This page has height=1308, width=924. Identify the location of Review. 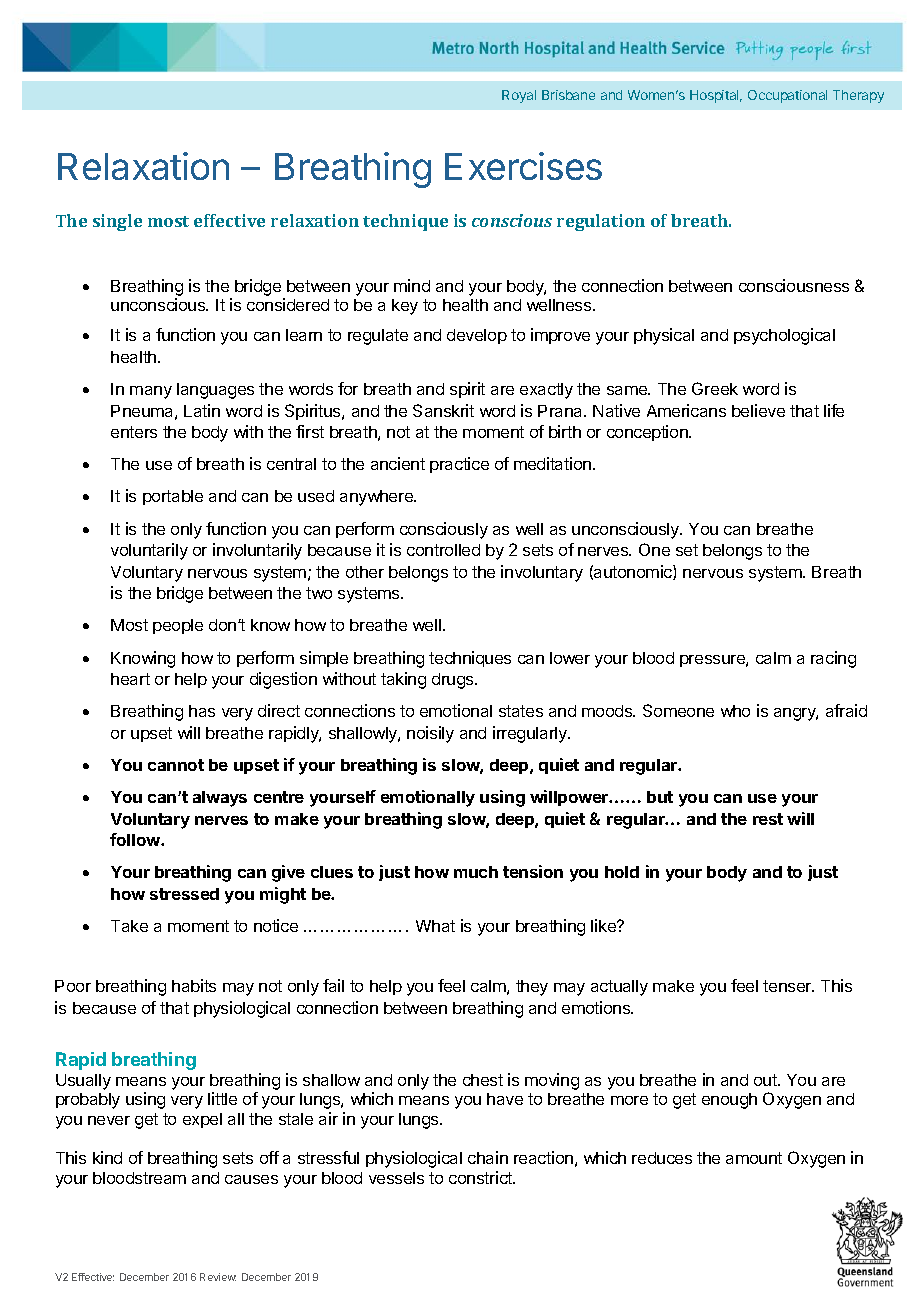
(218, 1277).
